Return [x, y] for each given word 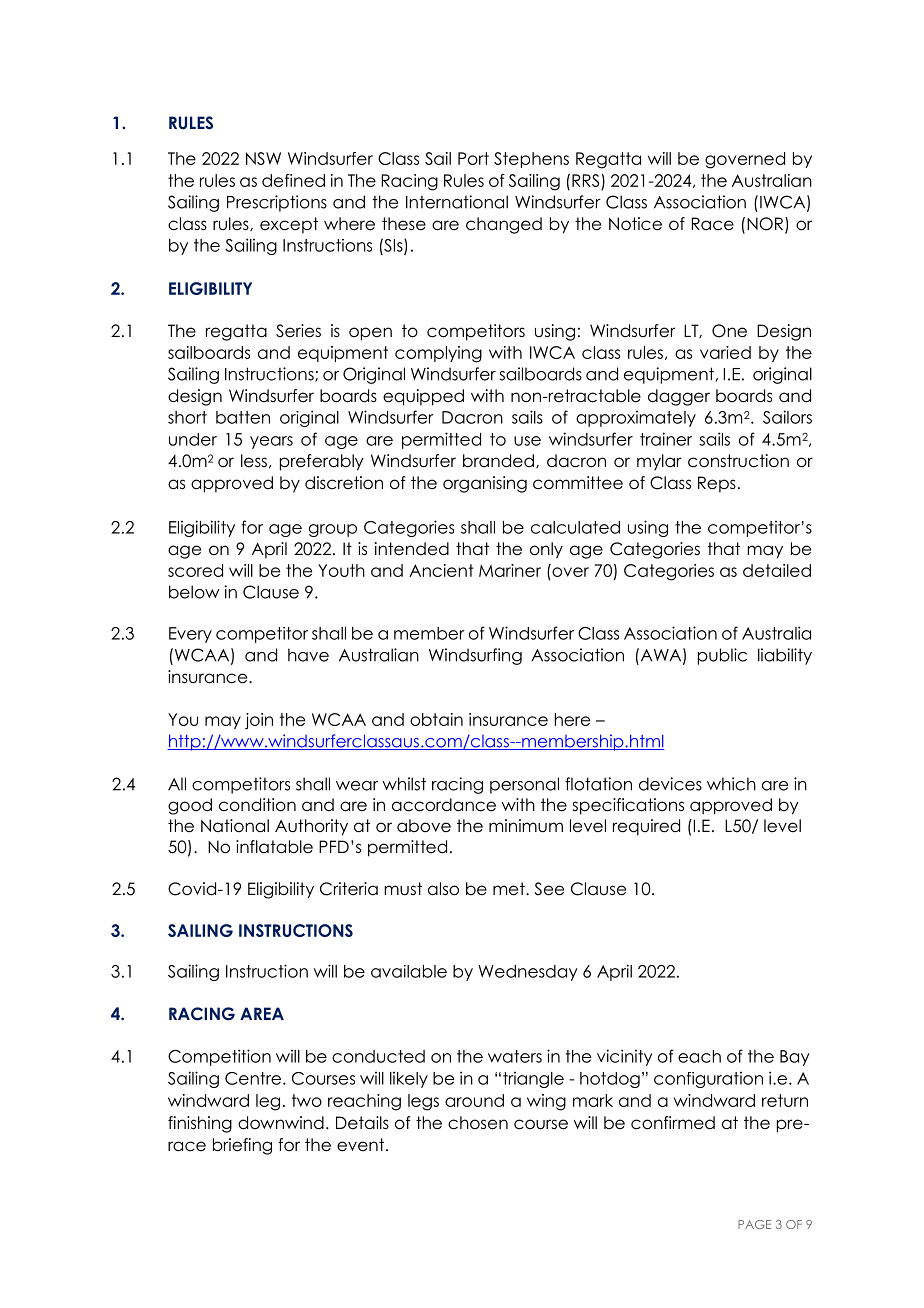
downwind [281, 1123]
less [254, 461]
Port [473, 158]
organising [485, 484]
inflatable [274, 847]
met [510, 889]
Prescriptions [277, 203]
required [646, 827]
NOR [765, 224]
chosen [478, 1123]
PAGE [754, 1224]
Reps [717, 484]
